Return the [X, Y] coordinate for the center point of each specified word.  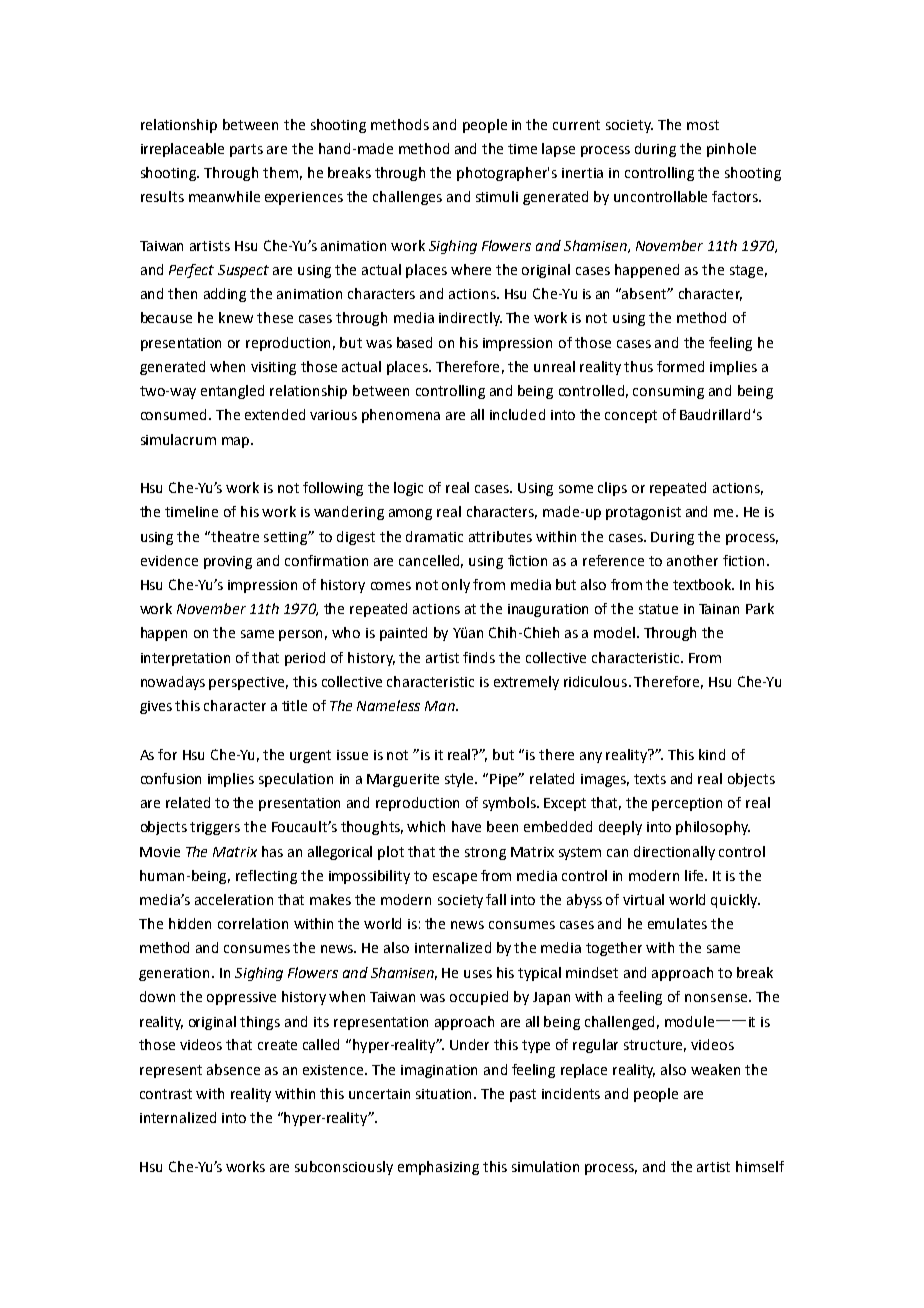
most [703, 125]
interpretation [185, 659]
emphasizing [438, 1168]
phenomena [401, 416]
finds [479, 657]
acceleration [234, 899]
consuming [668, 392]
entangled [232, 392]
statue [658, 609]
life [696, 875]
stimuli [497, 196]
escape [455, 878]
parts [246, 150]
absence [233, 1069]
